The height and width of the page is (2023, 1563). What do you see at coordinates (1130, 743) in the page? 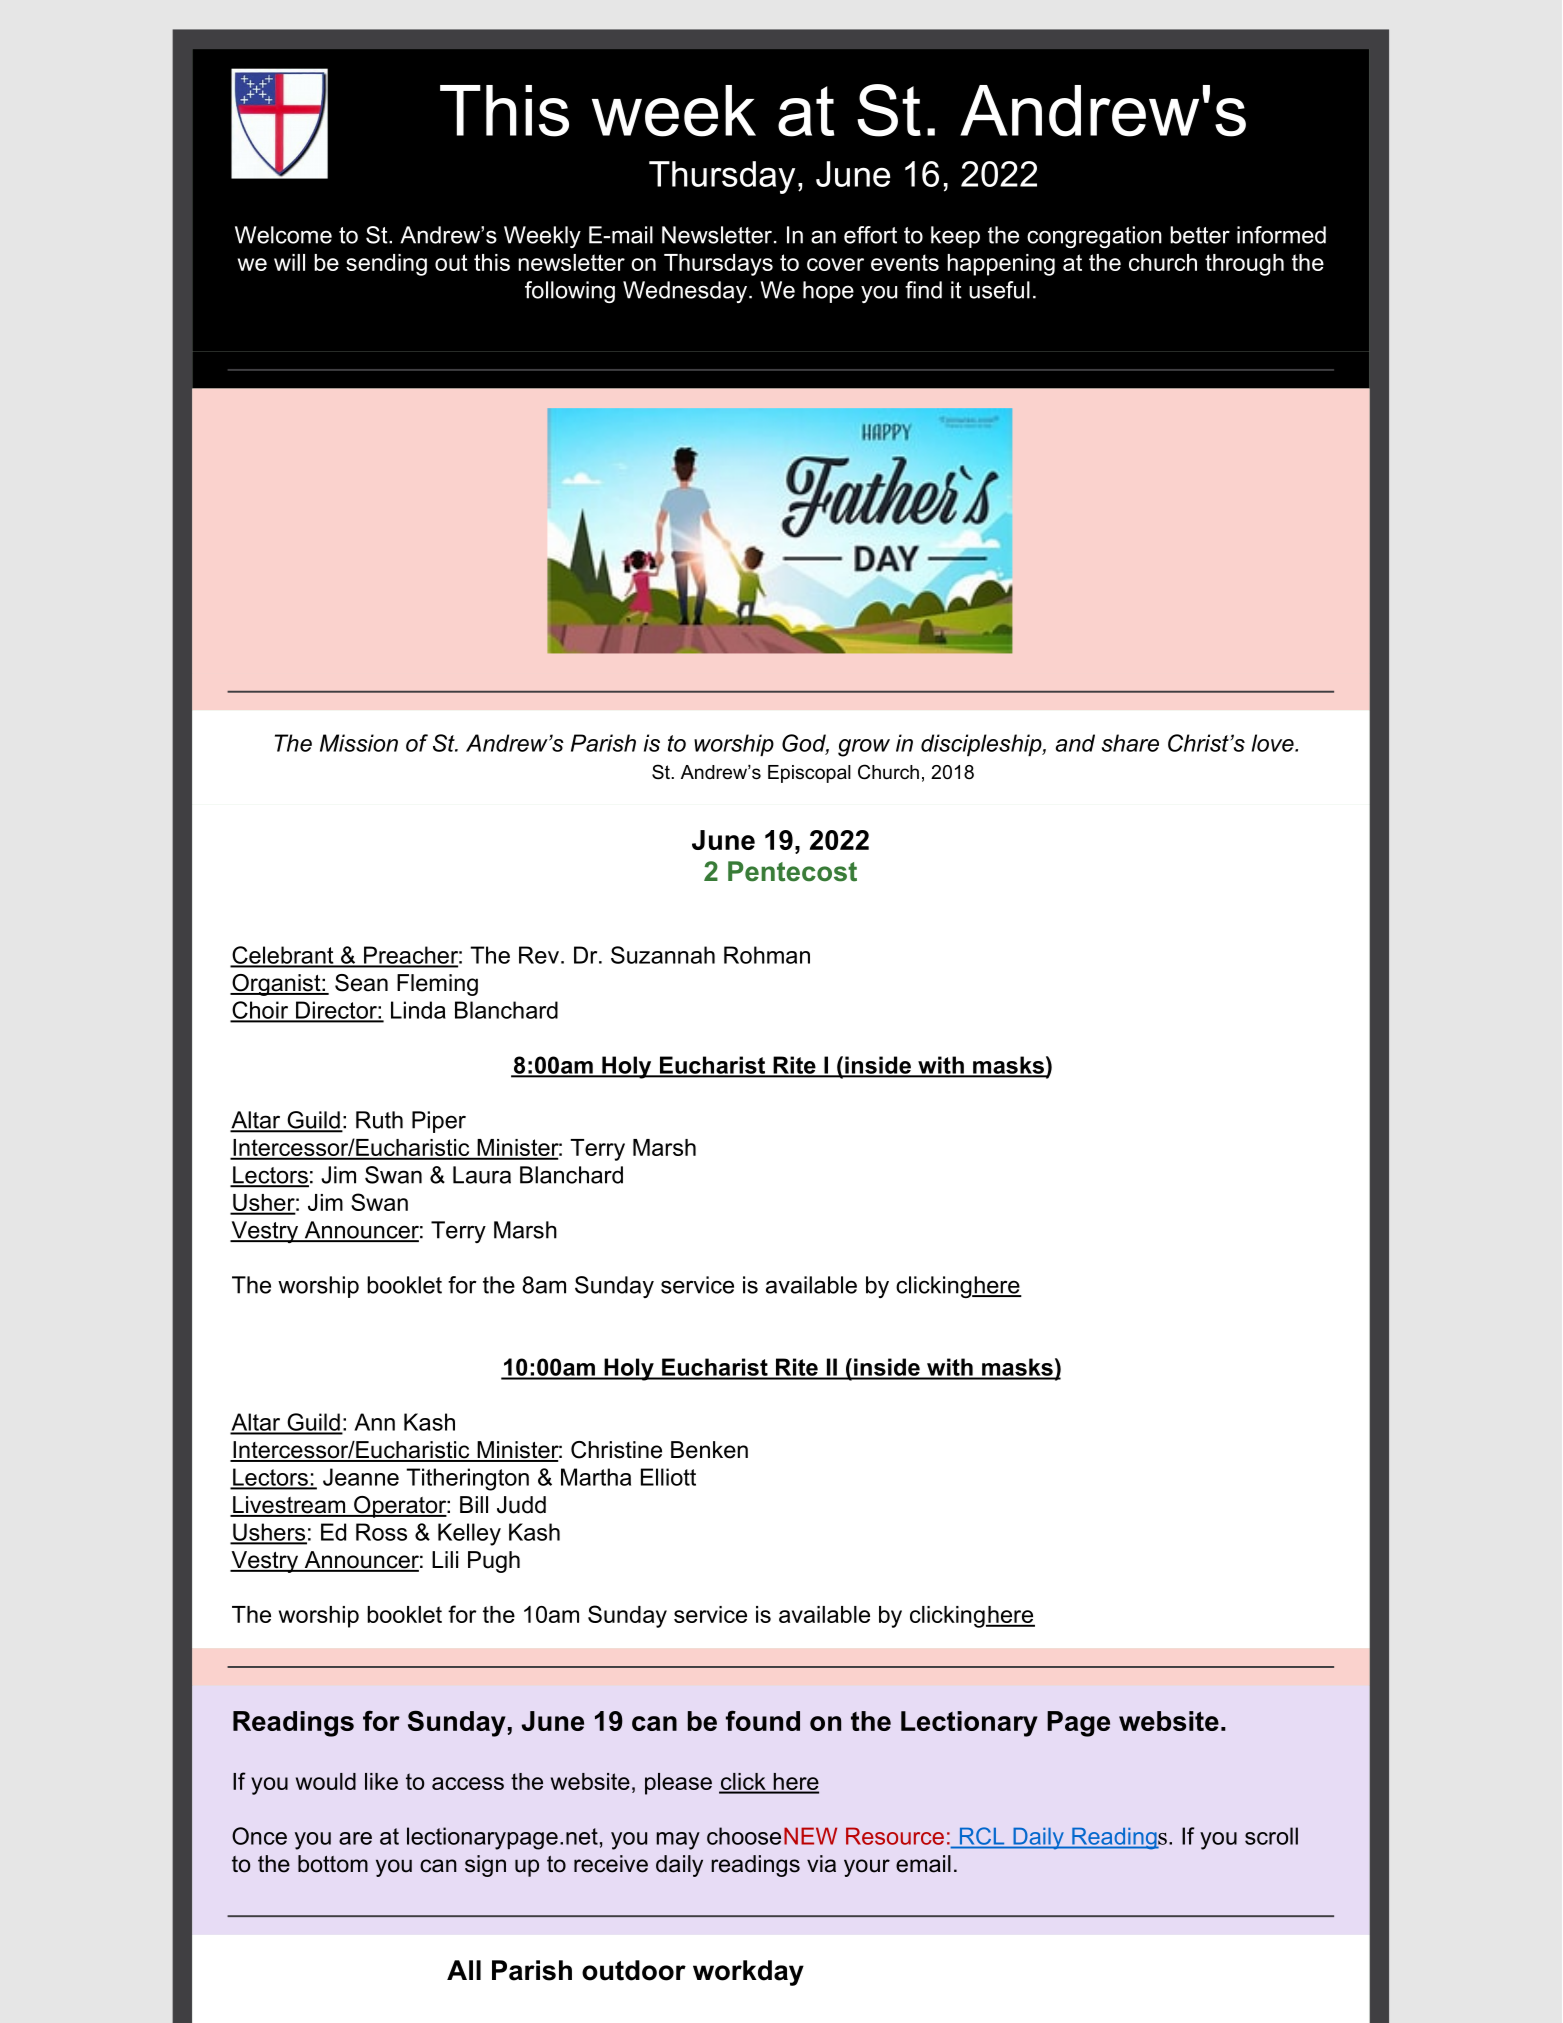
I see `share` at bounding box center [1130, 743].
